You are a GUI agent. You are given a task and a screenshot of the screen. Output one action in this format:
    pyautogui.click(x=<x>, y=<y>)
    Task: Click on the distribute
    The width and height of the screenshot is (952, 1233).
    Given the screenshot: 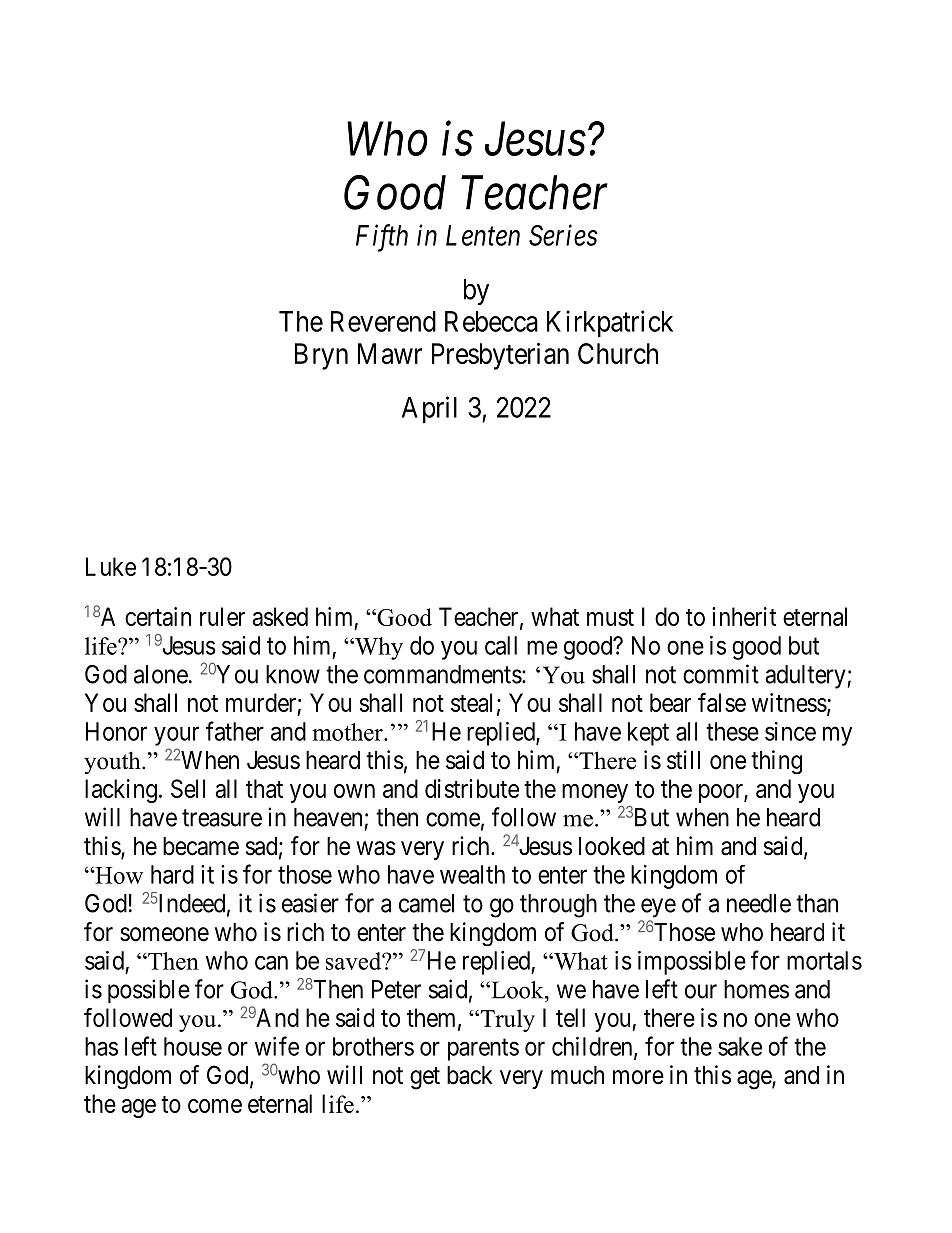 What is the action you would take?
    pyautogui.click(x=472, y=788)
